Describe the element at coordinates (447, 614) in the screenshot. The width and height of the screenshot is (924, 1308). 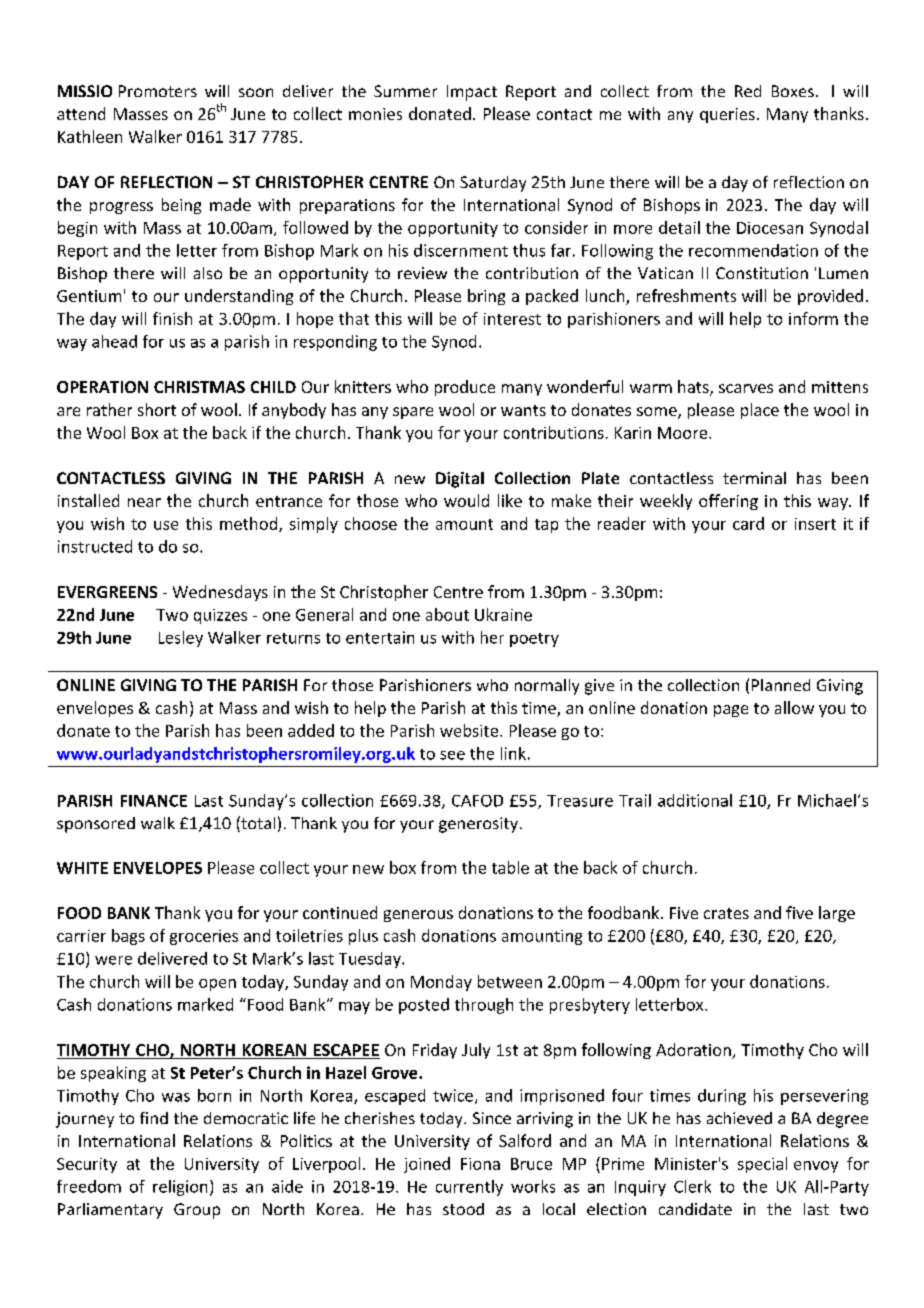
I see `about` at that location.
